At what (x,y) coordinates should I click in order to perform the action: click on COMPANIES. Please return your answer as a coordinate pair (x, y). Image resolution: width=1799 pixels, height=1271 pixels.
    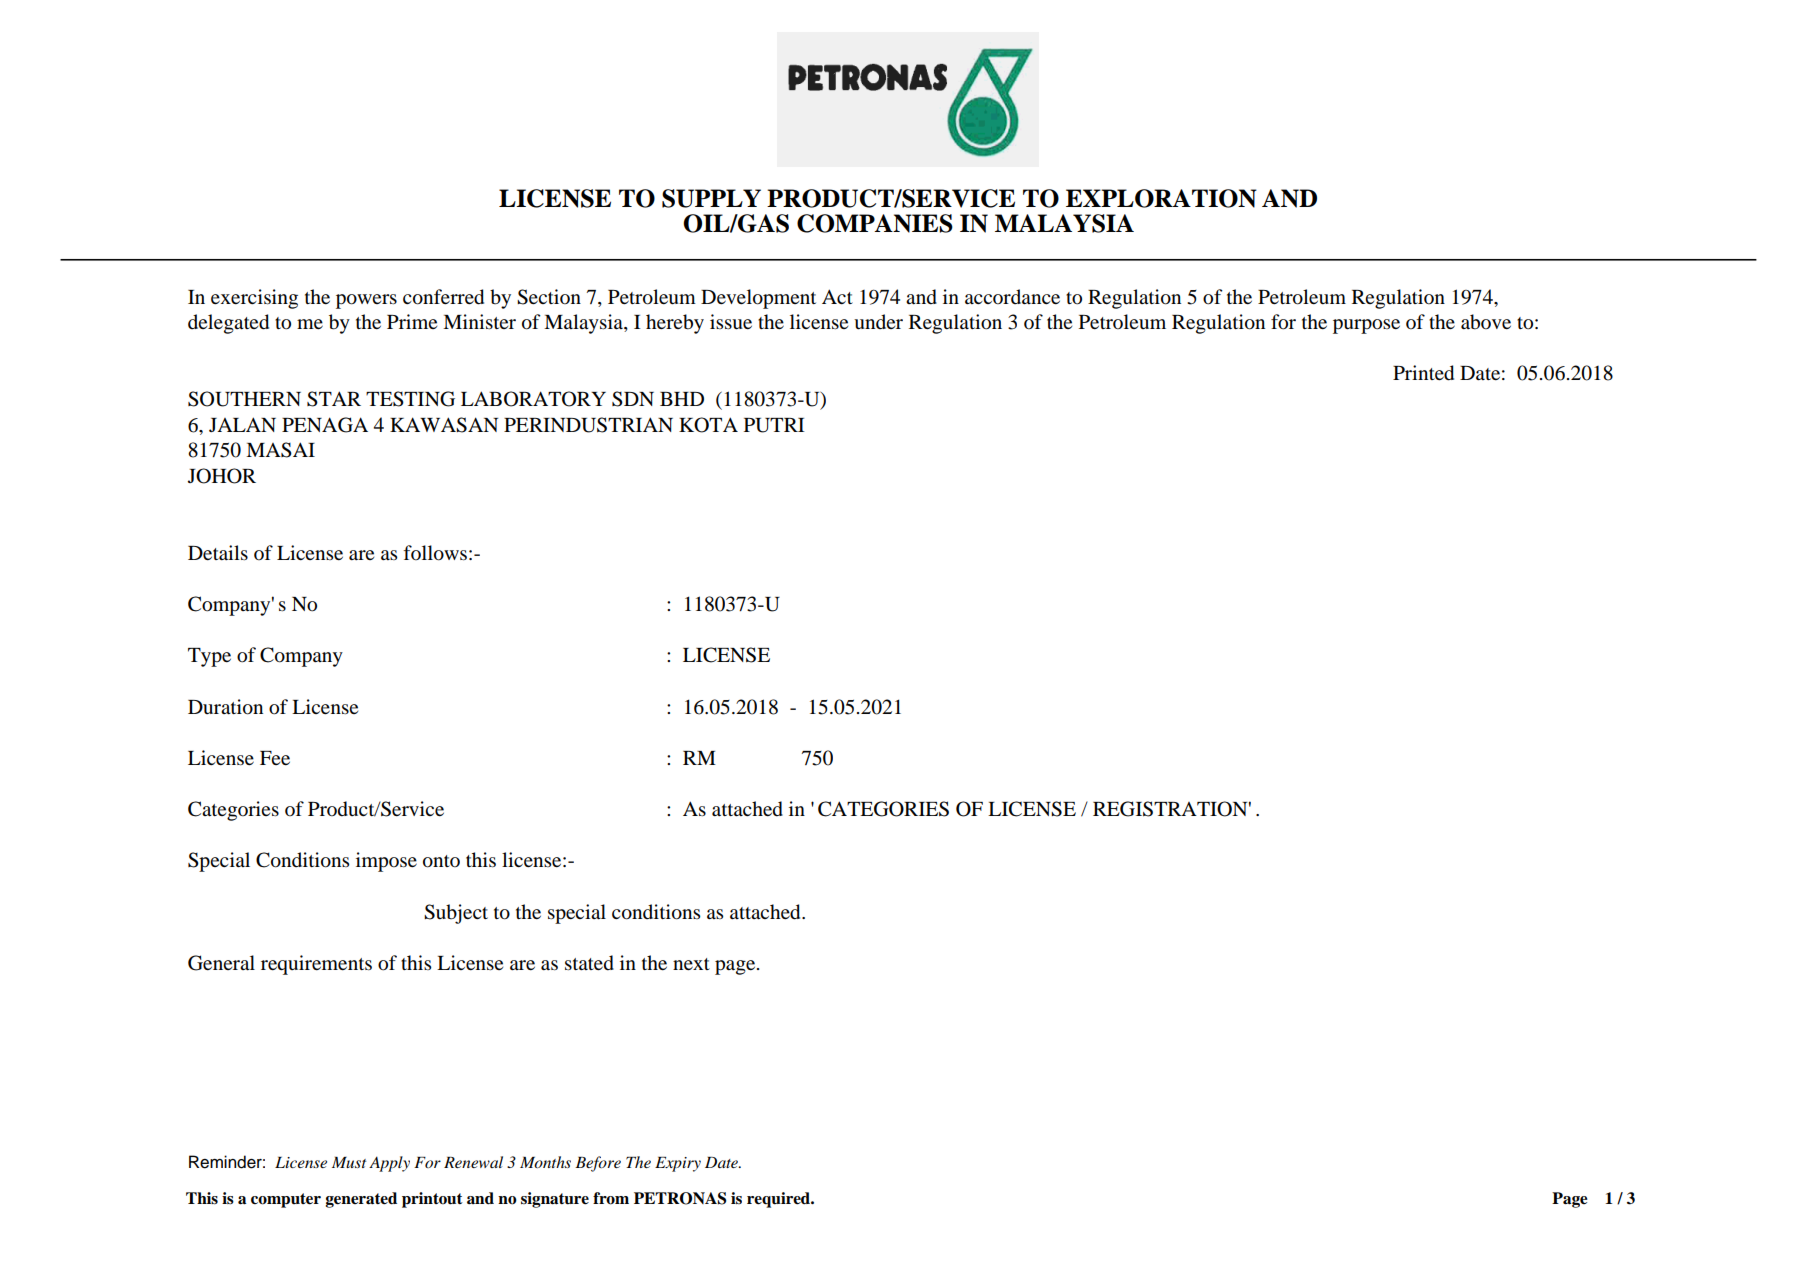
    Looking at the image, I should click on (875, 223).
